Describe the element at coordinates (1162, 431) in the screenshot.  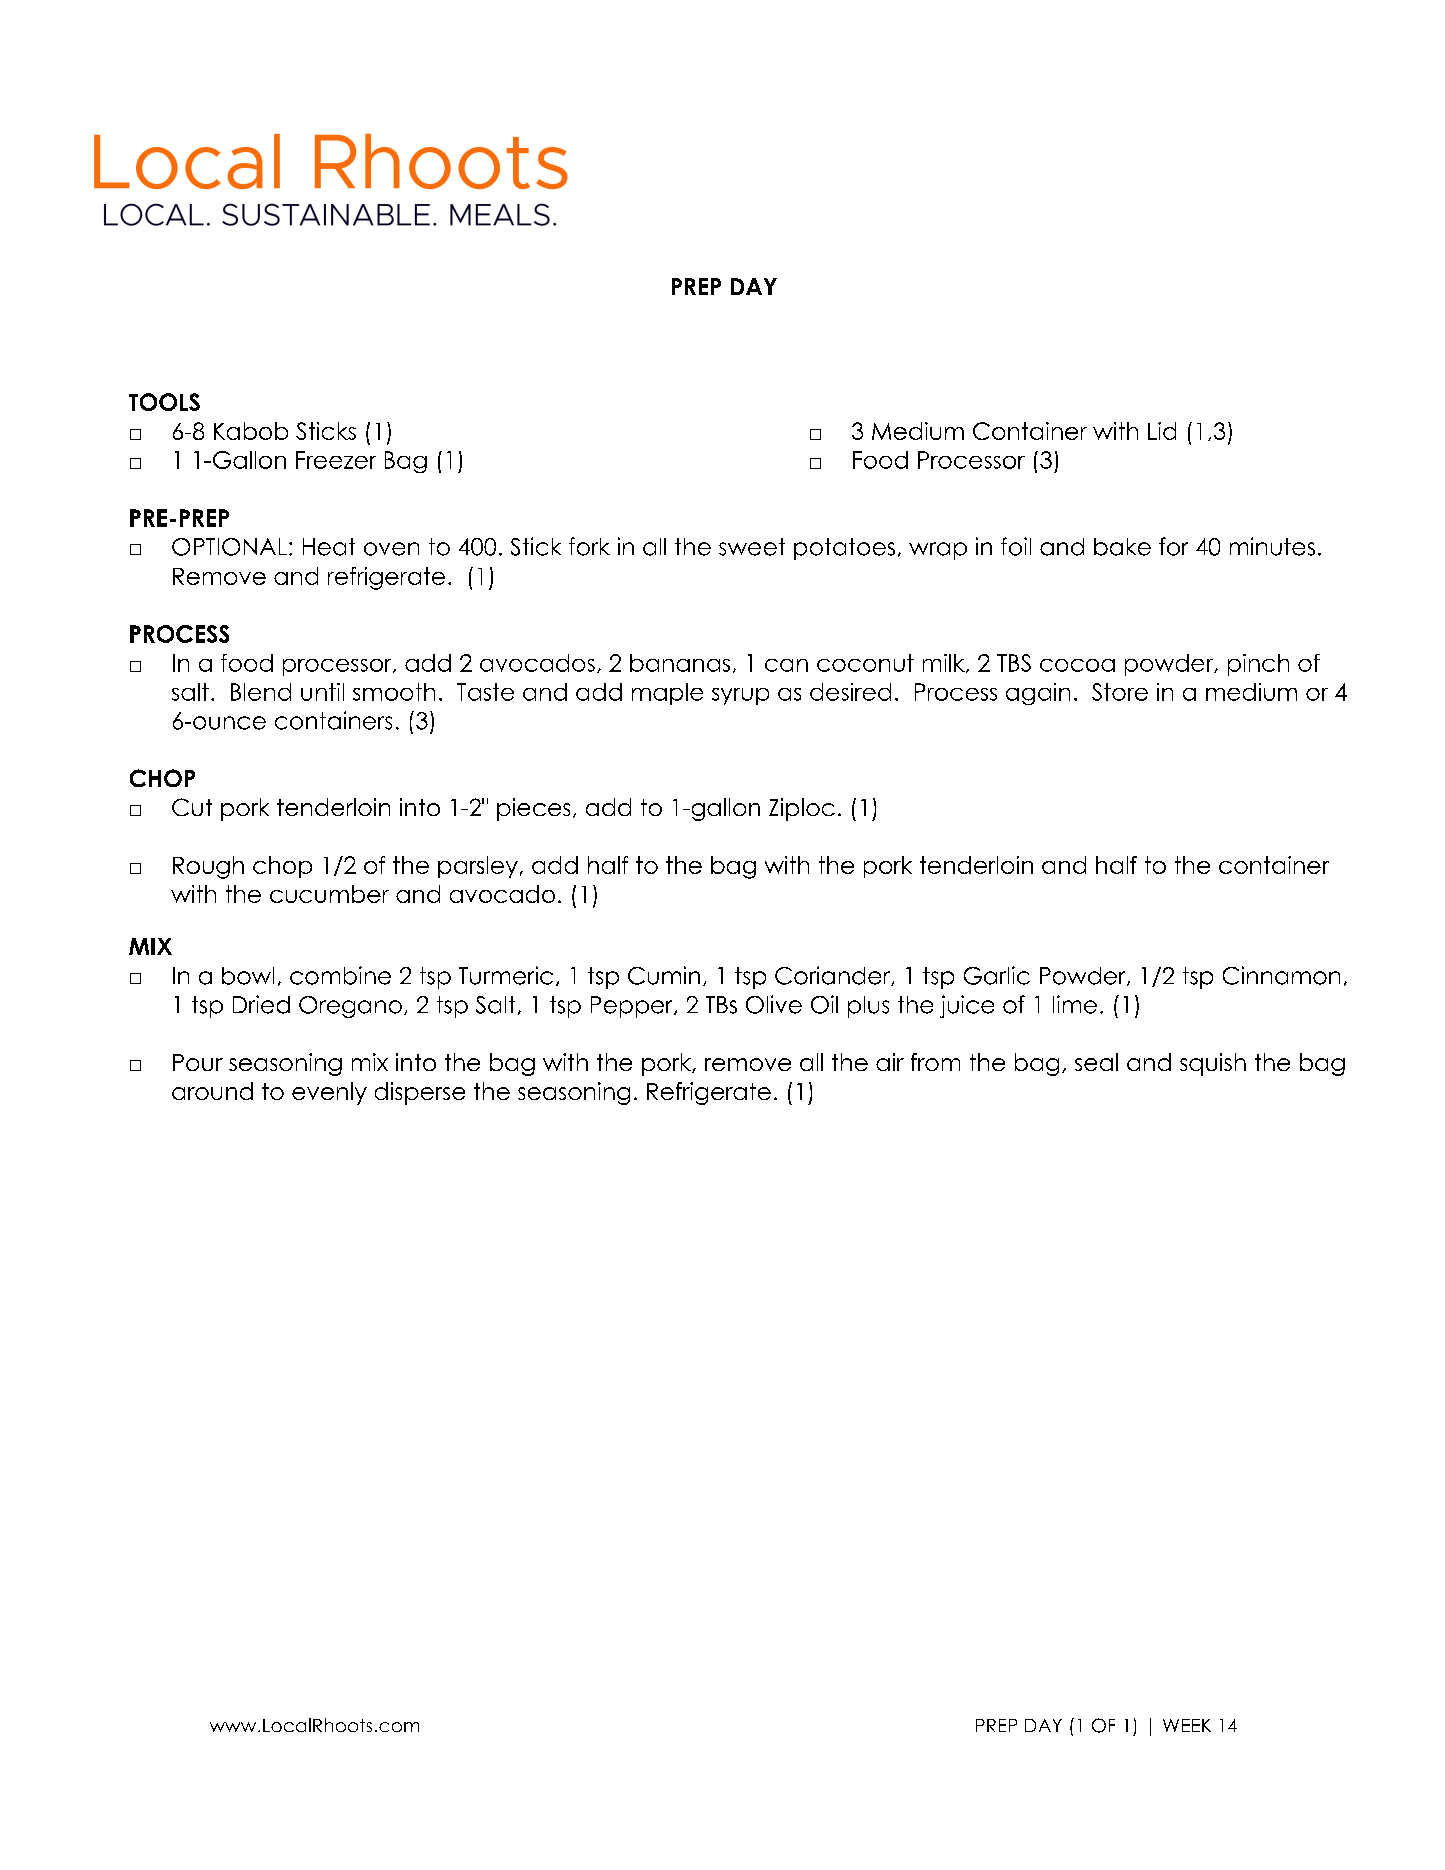
I see `Lid` at that location.
